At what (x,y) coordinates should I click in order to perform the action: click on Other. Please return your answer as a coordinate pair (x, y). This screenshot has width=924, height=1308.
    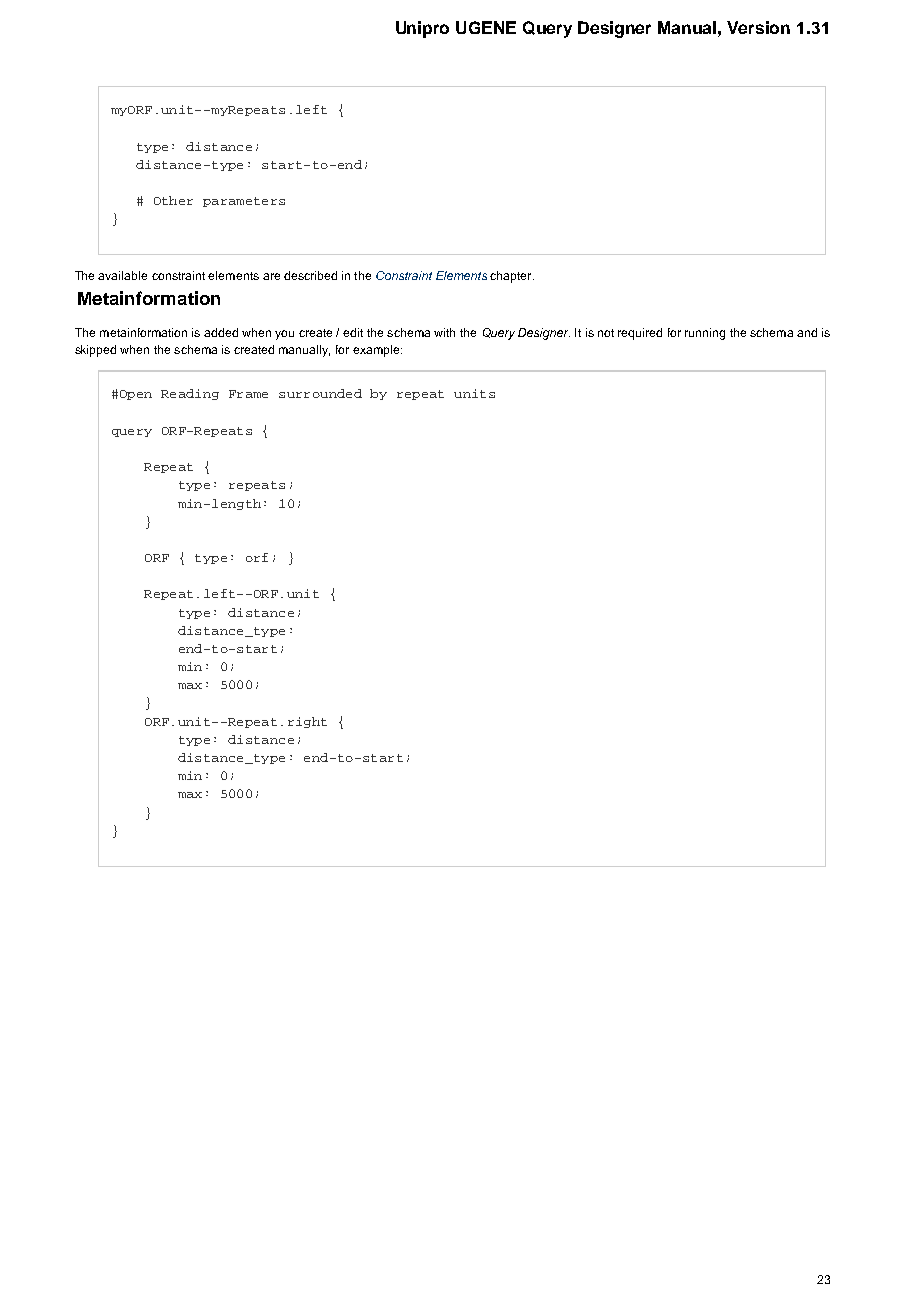
    Looking at the image, I should click on (173, 200).
